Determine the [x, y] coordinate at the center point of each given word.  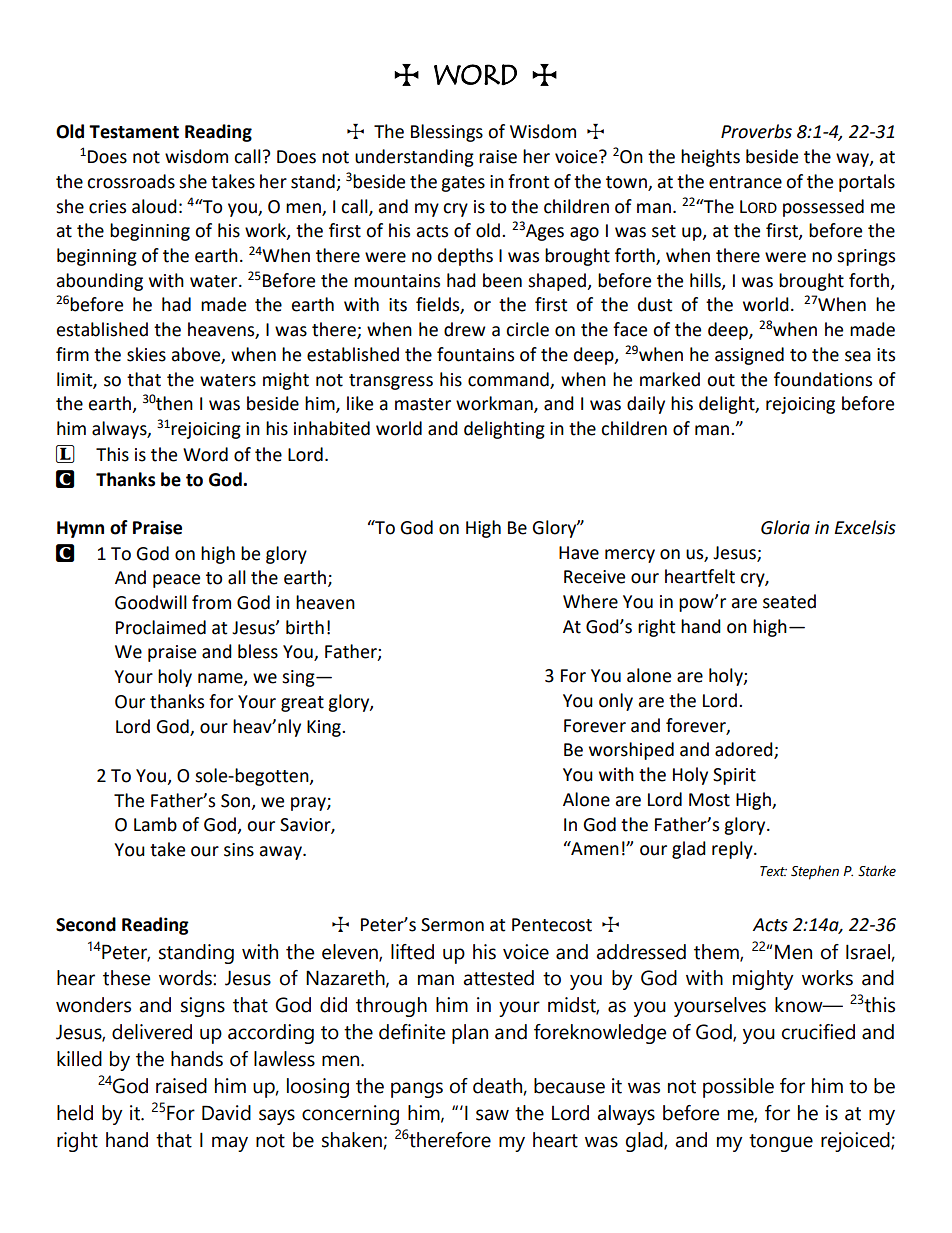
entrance [745, 182]
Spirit [734, 776]
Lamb [155, 824]
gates [463, 184]
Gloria [785, 527]
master [423, 404]
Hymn [80, 529]
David [226, 1113]
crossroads [131, 181]
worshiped [631, 751]
